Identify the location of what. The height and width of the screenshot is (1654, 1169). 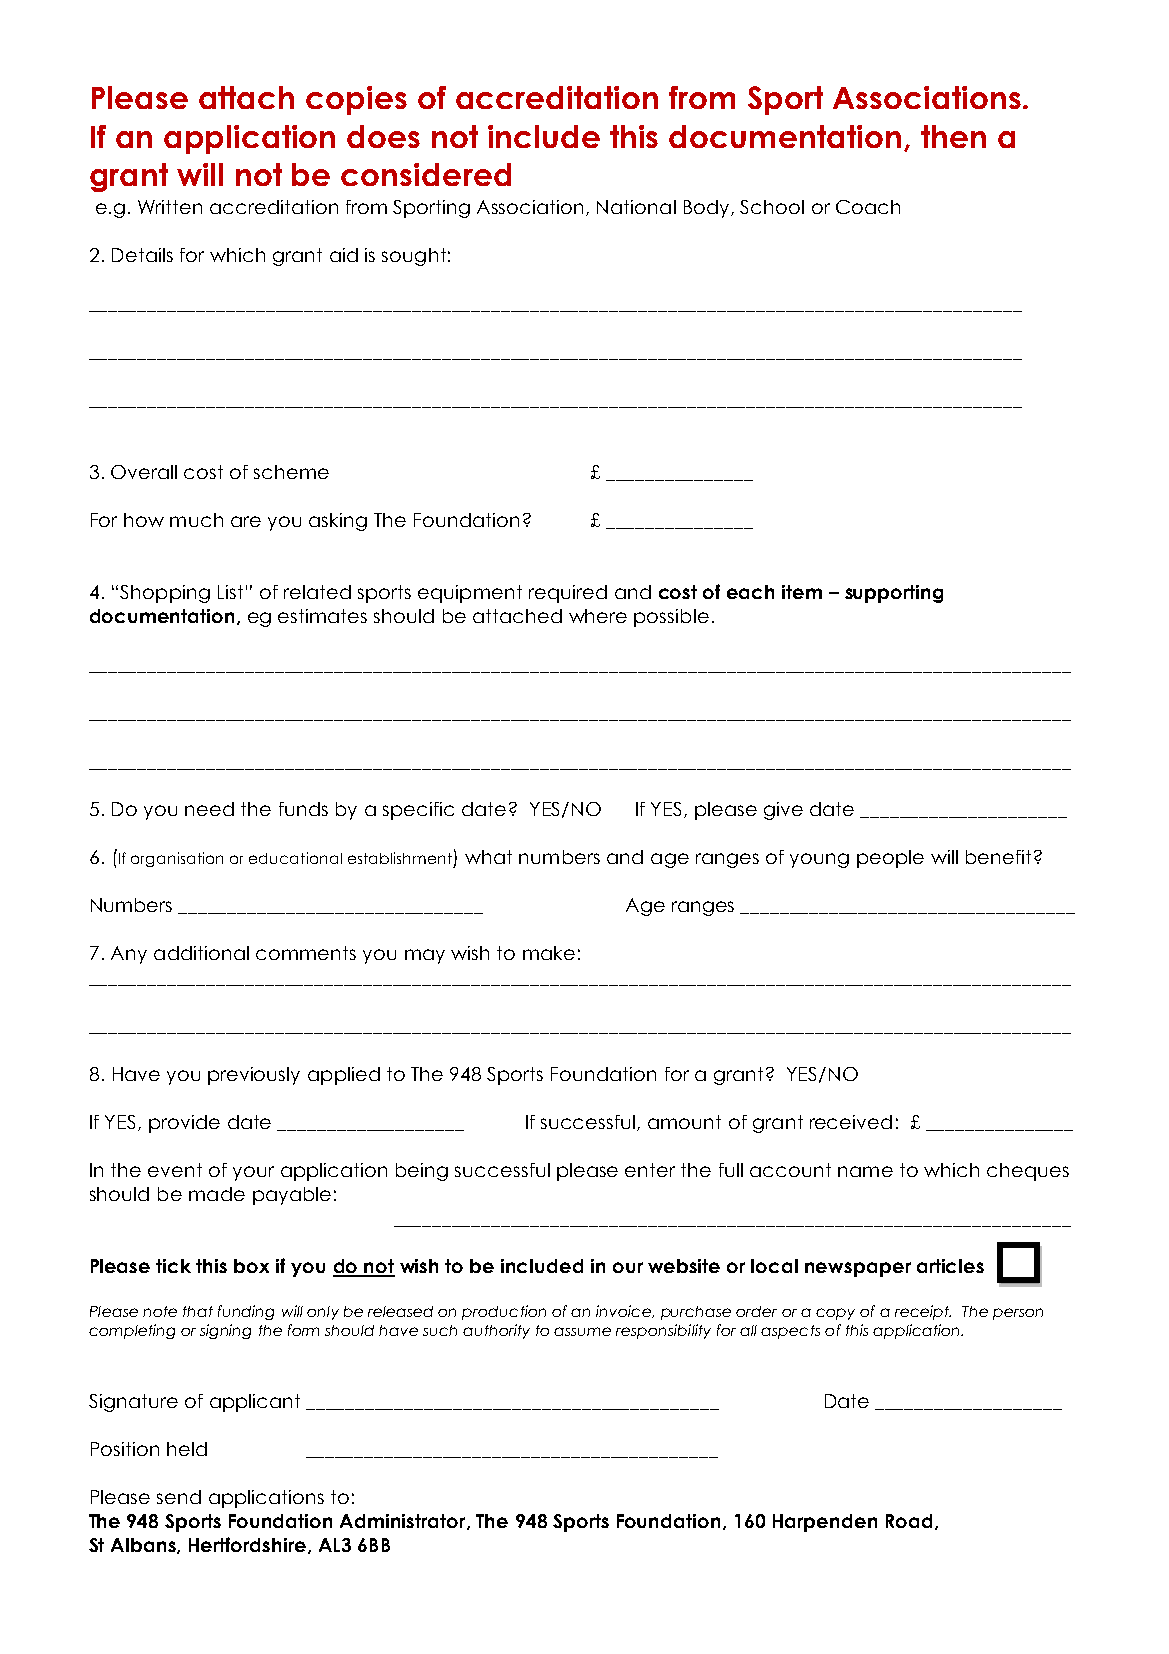
(488, 857).
